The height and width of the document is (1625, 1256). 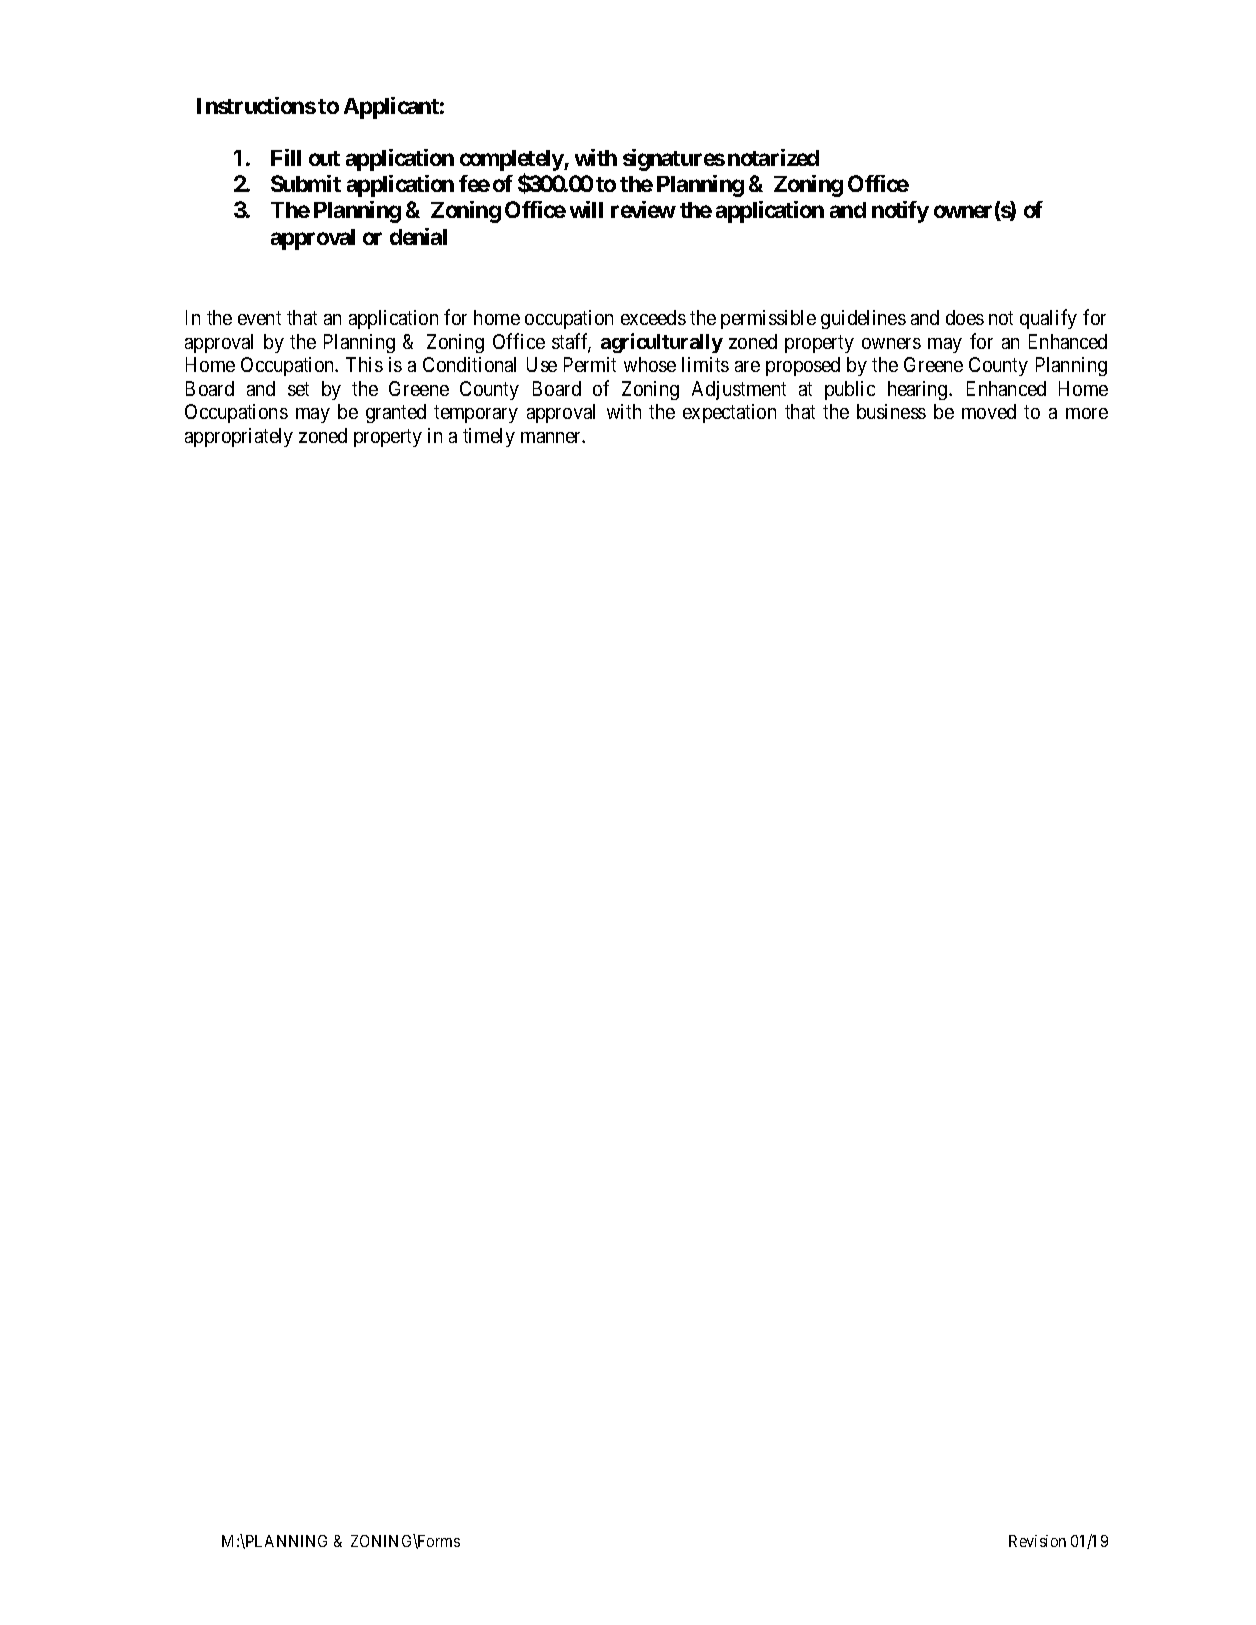 What do you see at coordinates (891, 411) in the document?
I see `business` at bounding box center [891, 411].
